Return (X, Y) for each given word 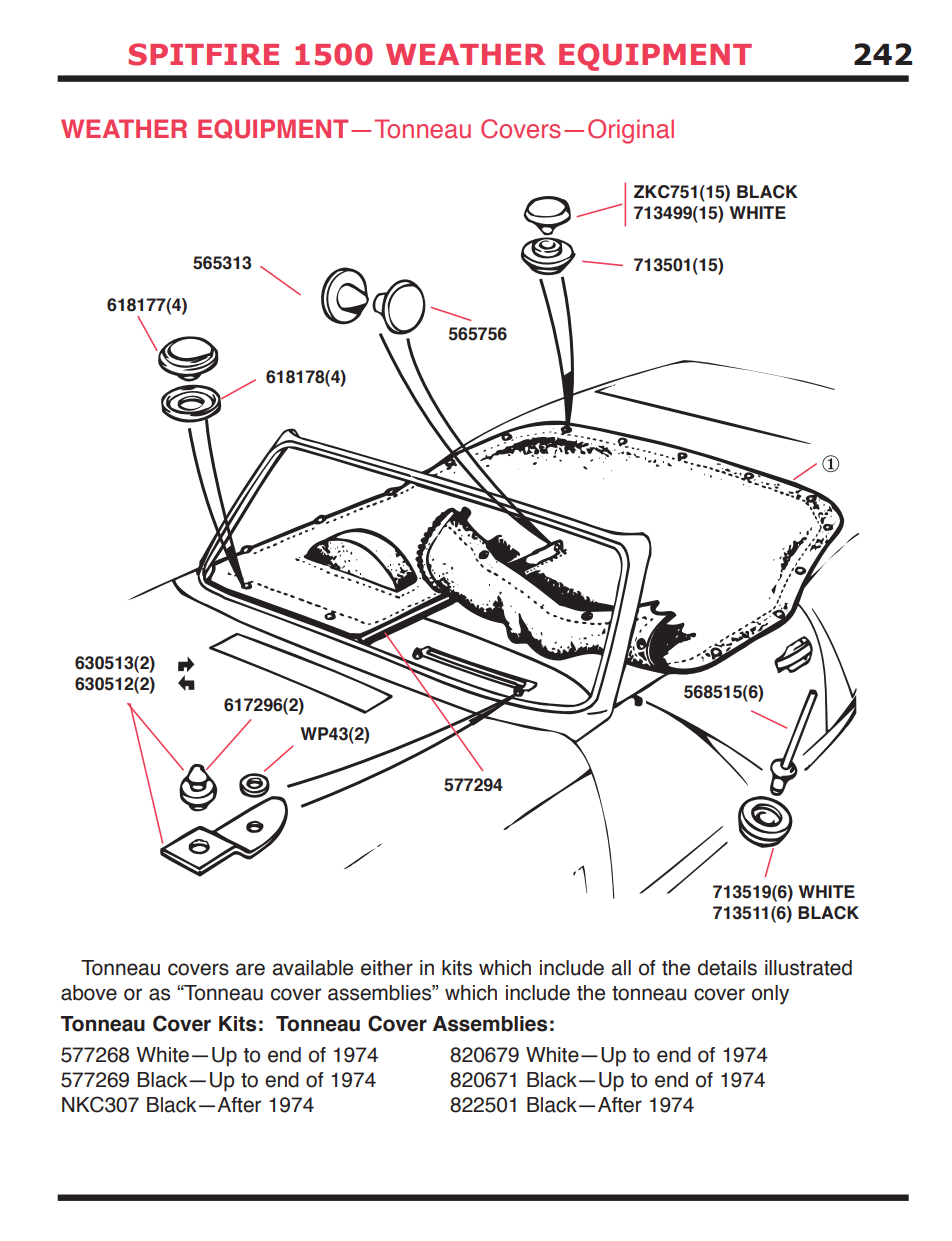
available (312, 968)
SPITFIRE (204, 54)
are (250, 969)
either (387, 968)
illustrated (808, 968)
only (770, 995)
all (621, 968)
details (727, 968)
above (89, 993)
